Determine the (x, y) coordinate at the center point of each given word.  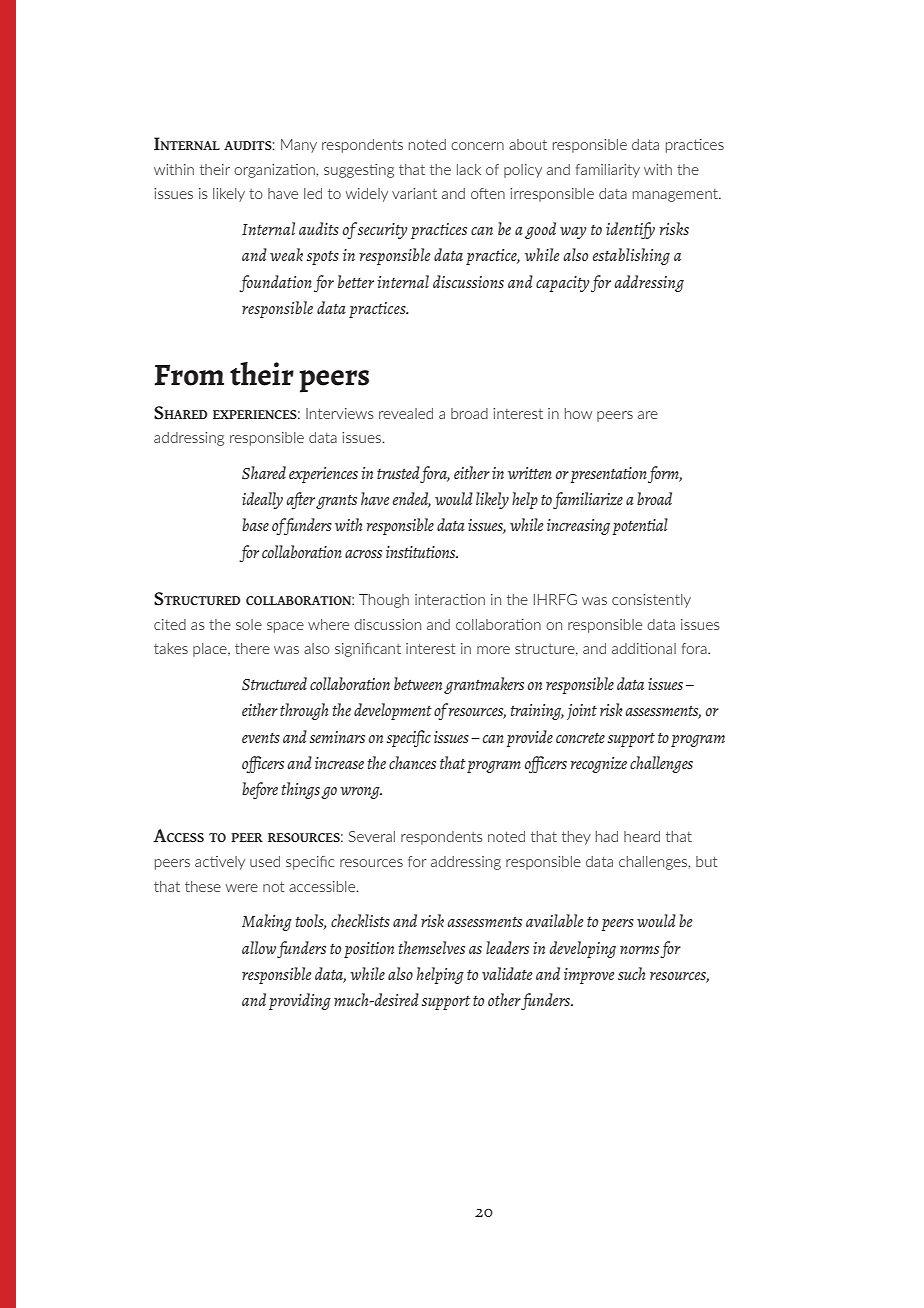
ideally (262, 500)
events (261, 738)
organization (275, 171)
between (418, 683)
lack (469, 169)
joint (582, 712)
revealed (406, 413)
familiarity (608, 171)
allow (259, 947)
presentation (609, 475)
